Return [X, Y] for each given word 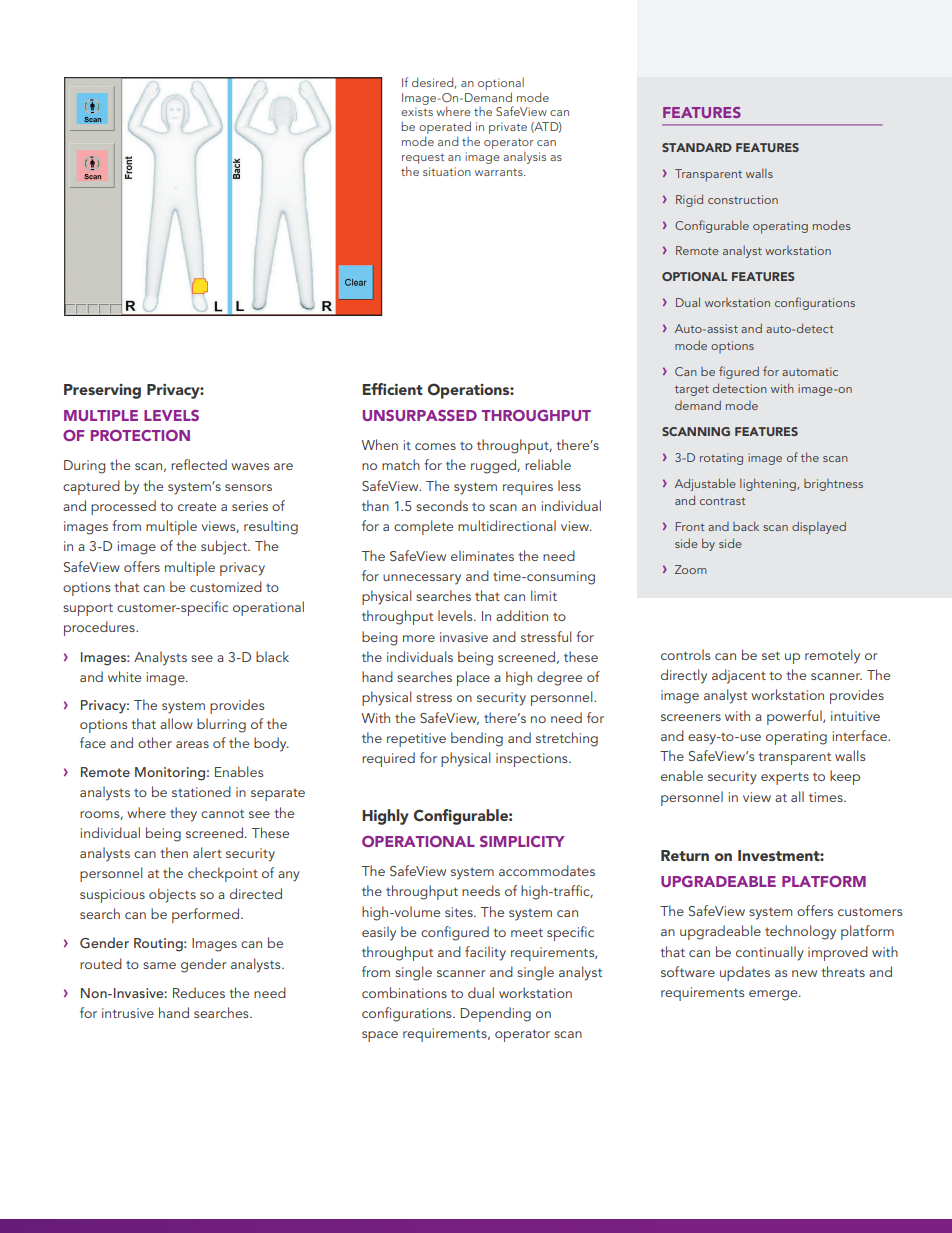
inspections [533, 760]
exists [417, 111]
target [692, 390]
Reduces [199, 992]
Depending [496, 1014]
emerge [774, 995]
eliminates [482, 555]
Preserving [102, 391]
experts [785, 778]
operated [445, 129]
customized [226, 586]
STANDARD [697, 147]
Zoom [691, 569]
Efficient [393, 389]
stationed [201, 791]
